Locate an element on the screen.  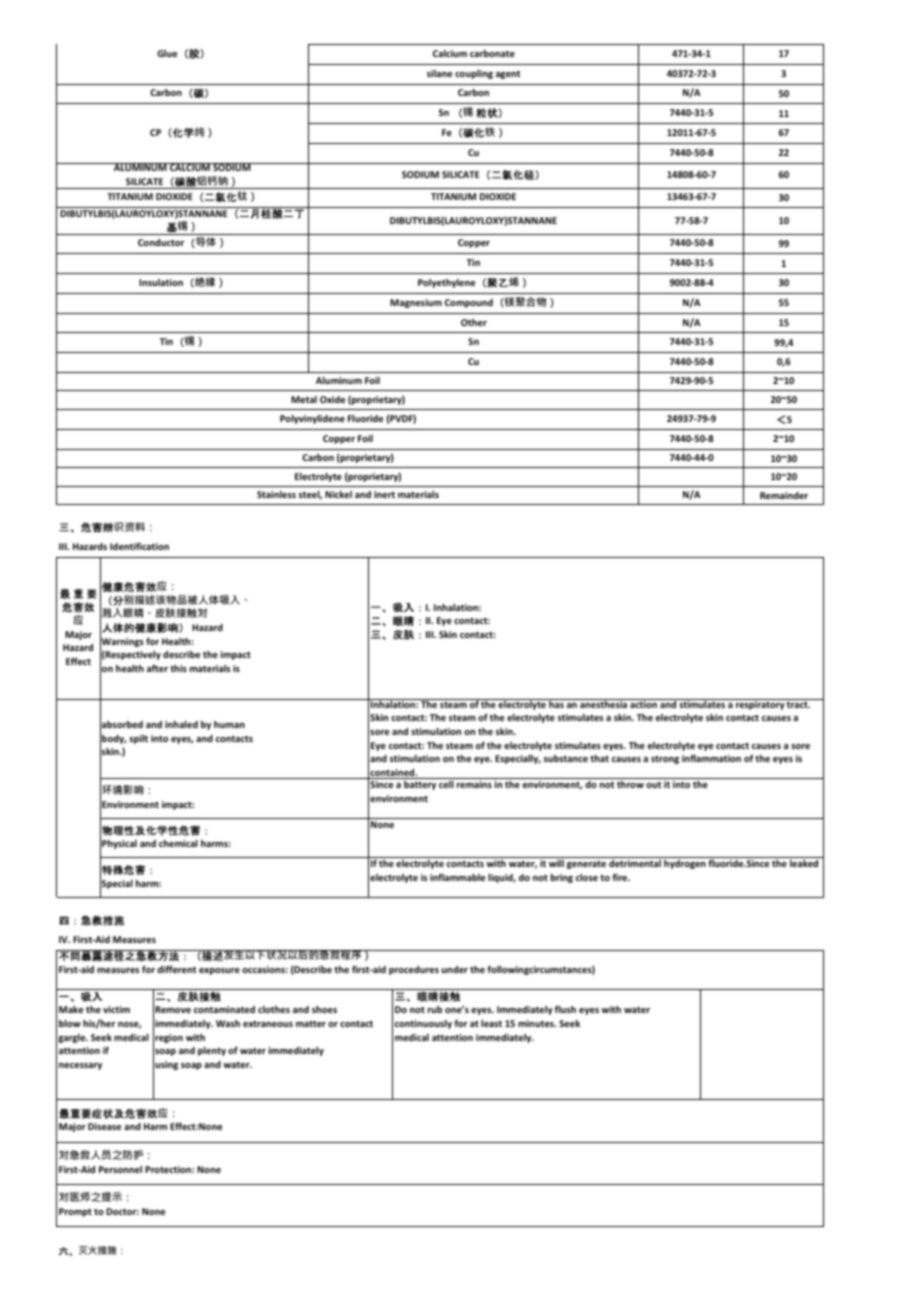
continuously is located at coordinates (423, 1024).
